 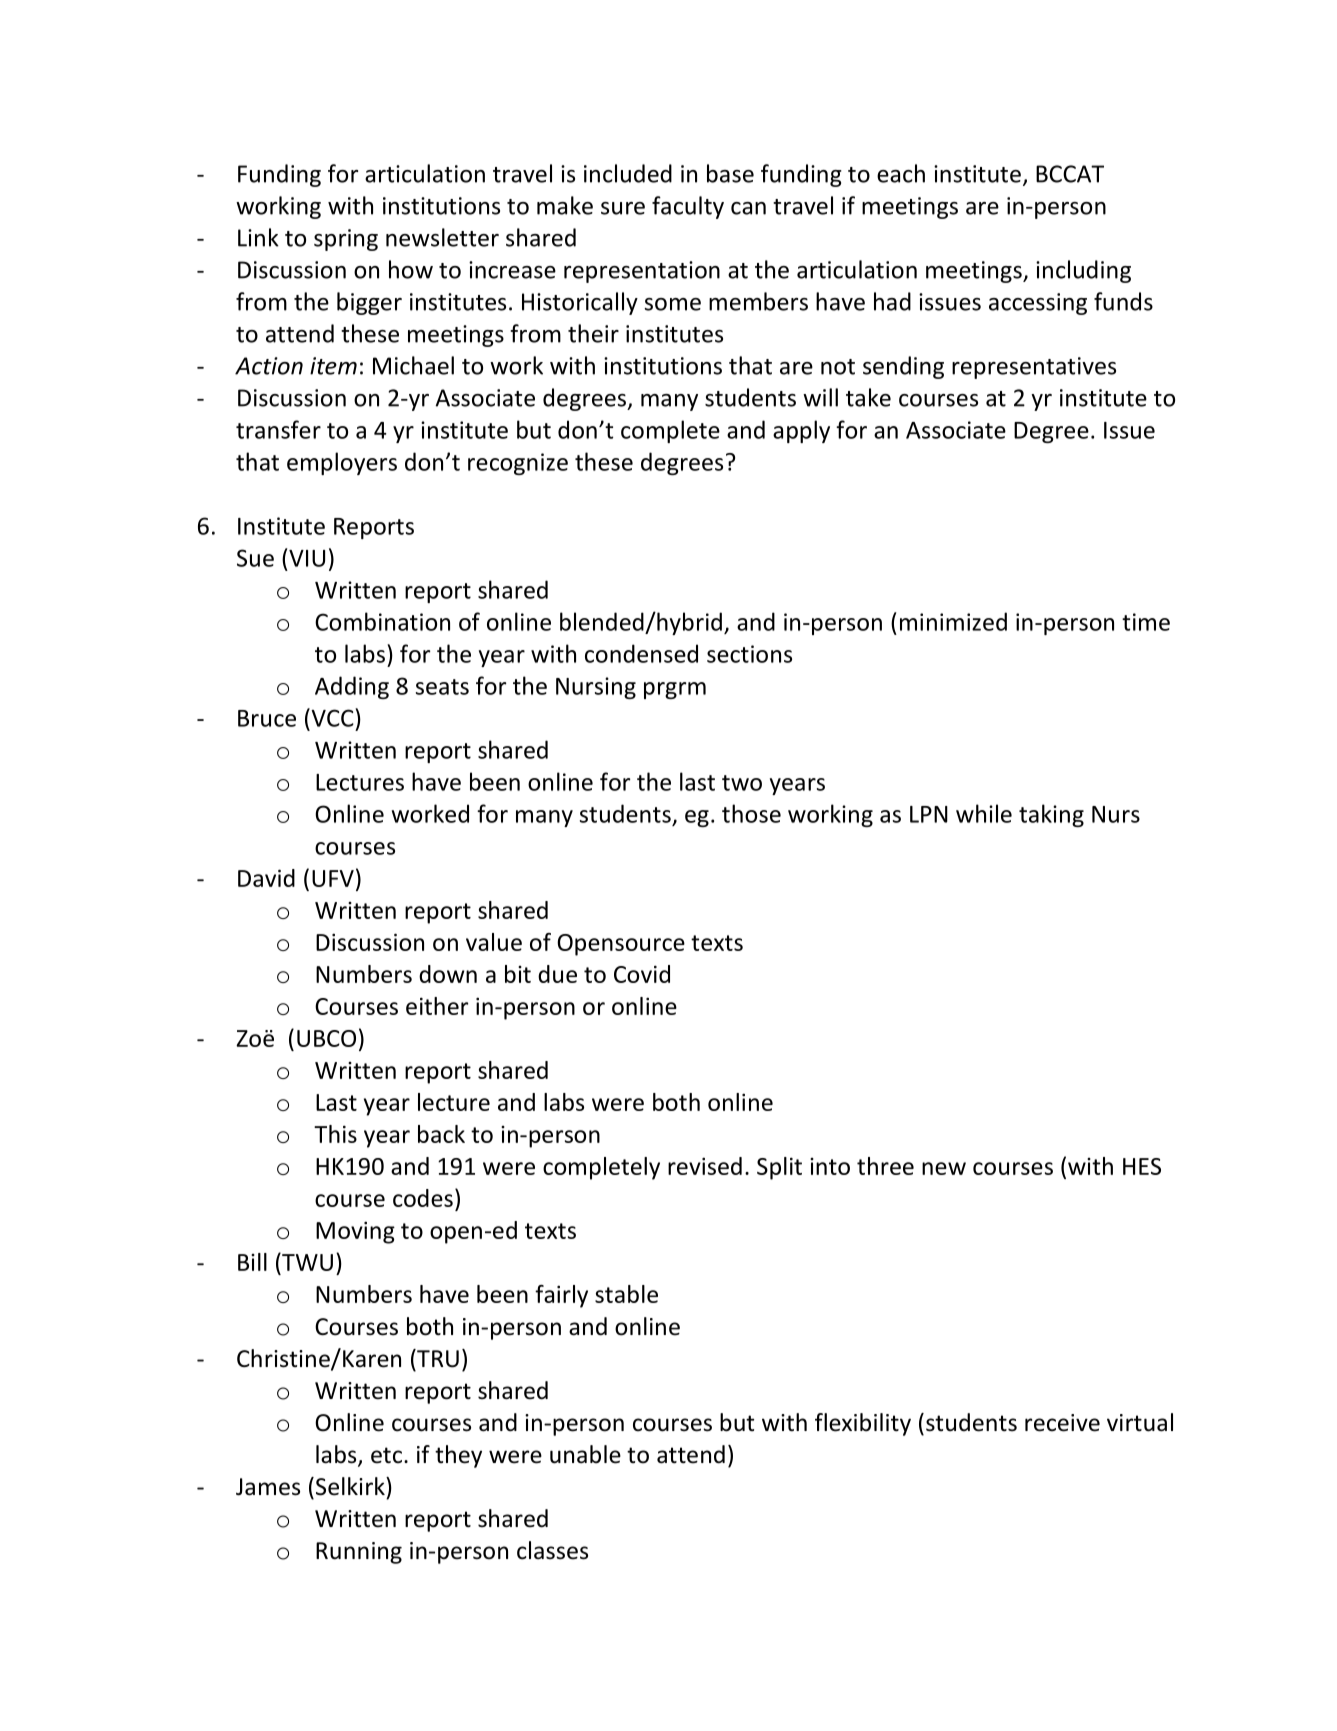 I want to click on while, so click(x=984, y=813).
